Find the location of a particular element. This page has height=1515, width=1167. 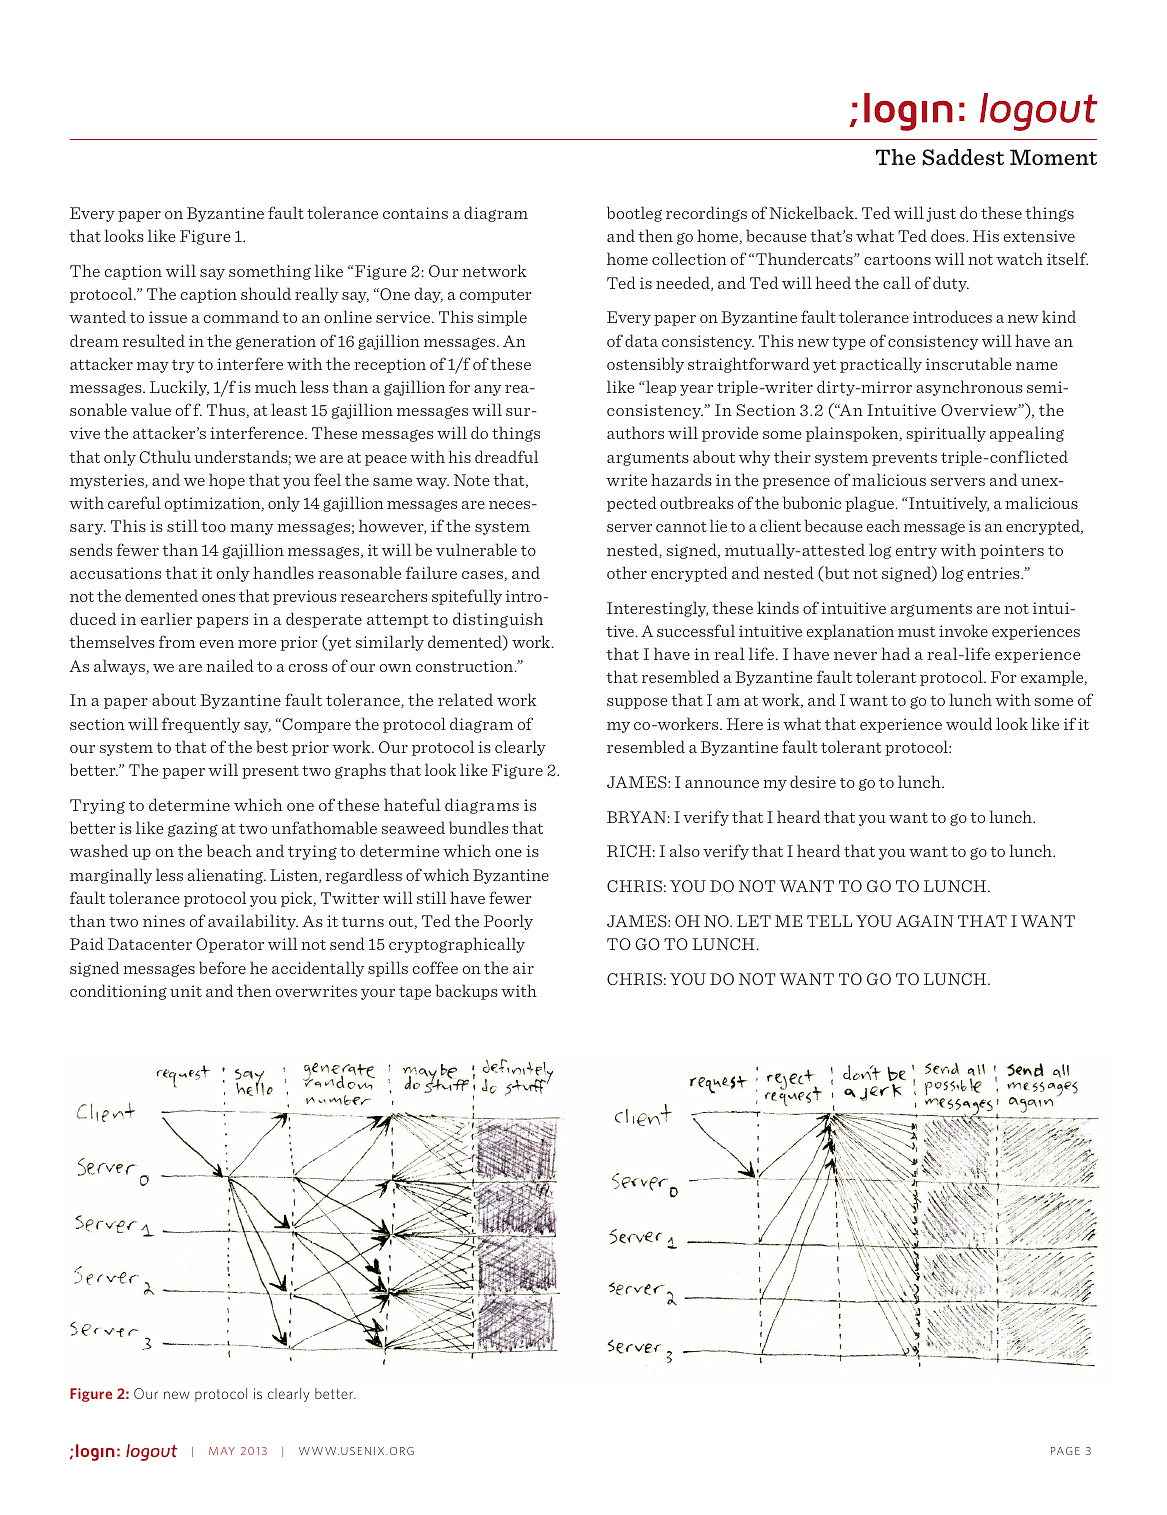

unit is located at coordinates (186, 991).
